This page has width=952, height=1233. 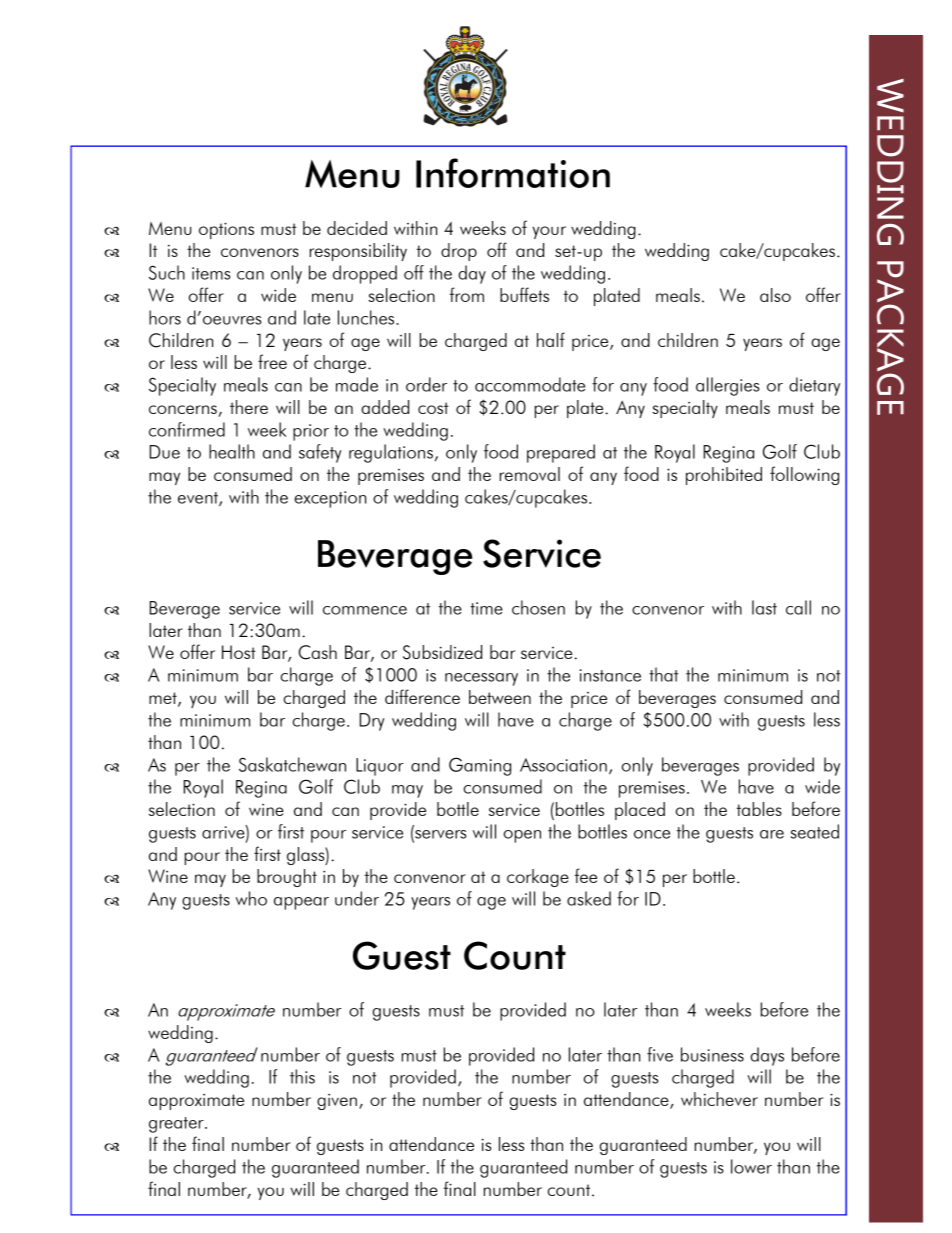 What do you see at coordinates (529, 474) in the page?
I see `removal` at bounding box center [529, 474].
